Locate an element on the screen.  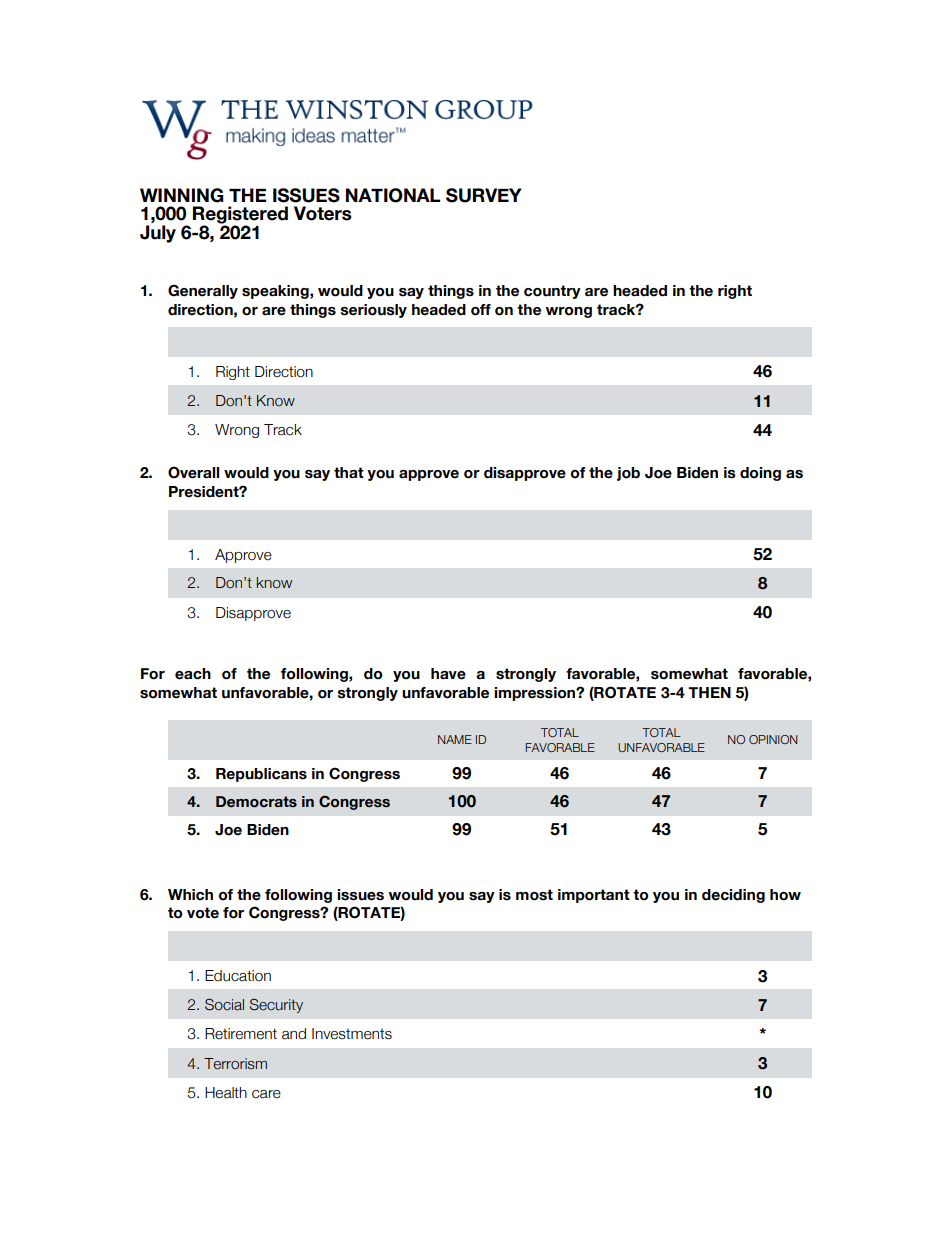
SURVEY is located at coordinates (484, 195).
